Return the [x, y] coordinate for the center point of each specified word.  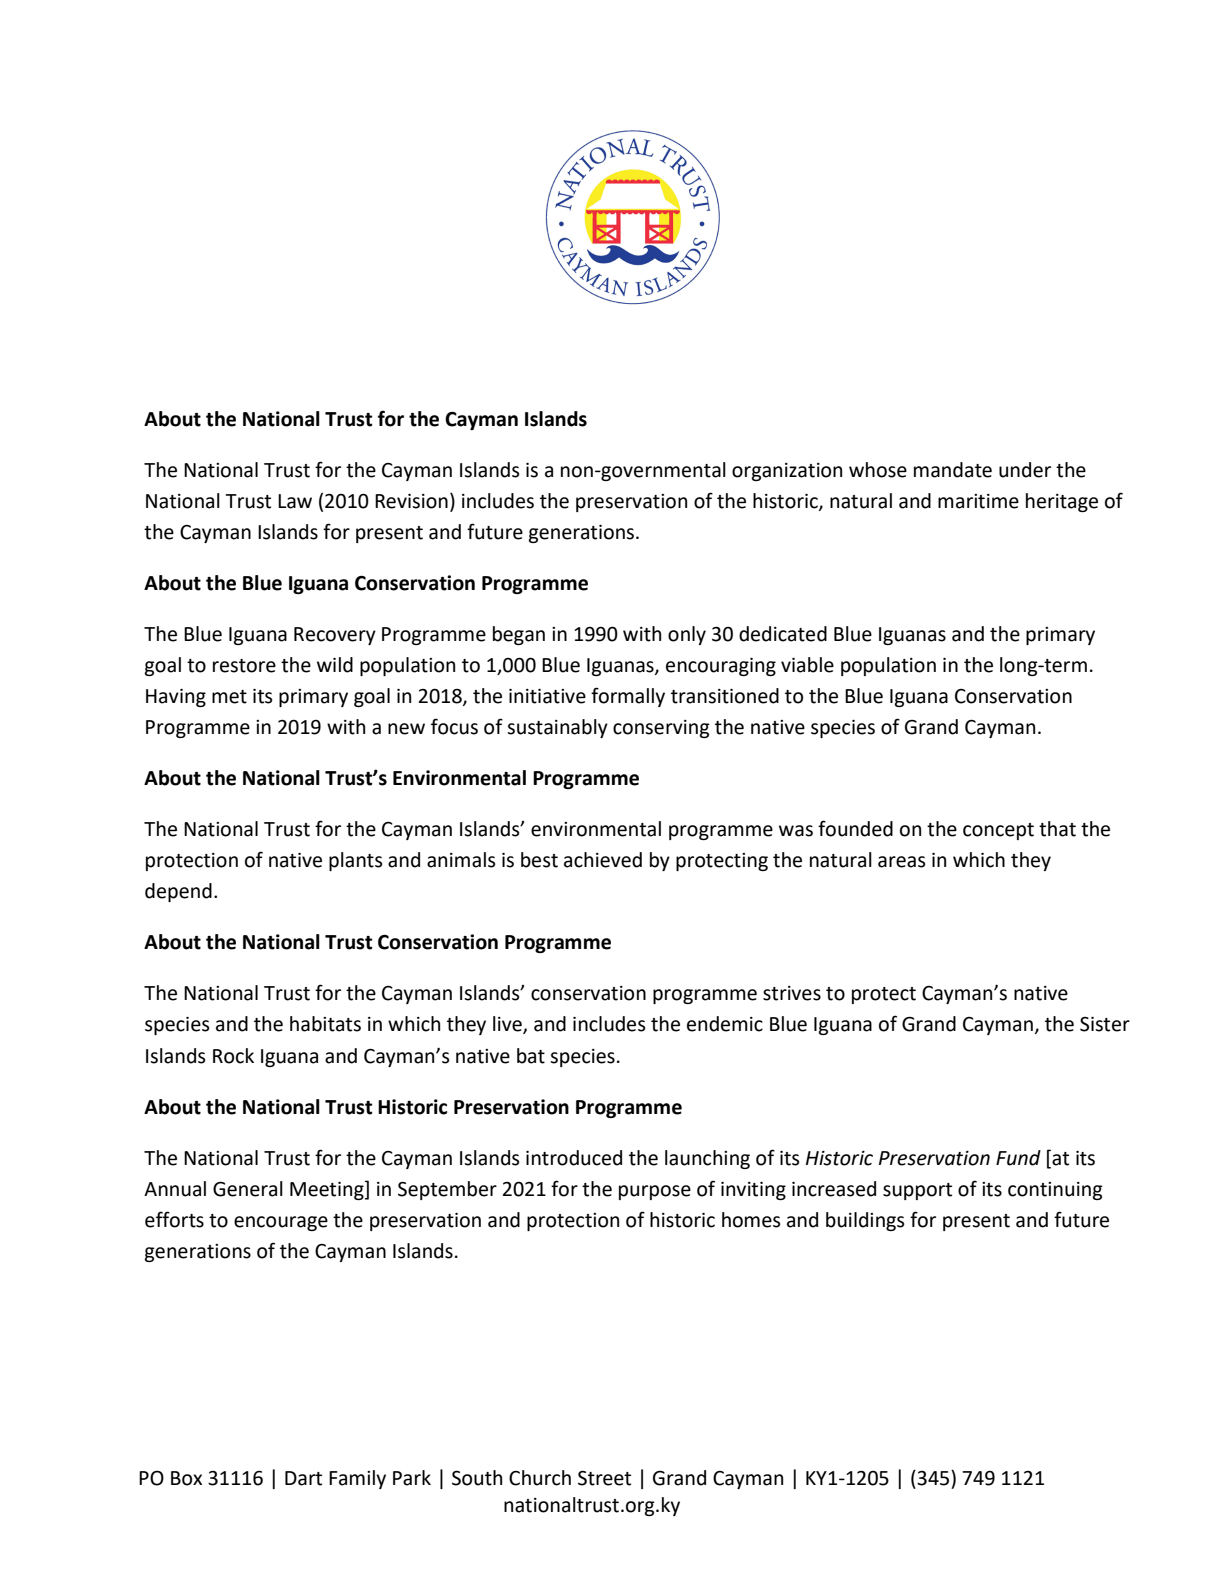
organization [787, 472]
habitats [325, 1024]
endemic [725, 1024]
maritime [978, 501]
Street [604, 1478]
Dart [303, 1478]
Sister [1105, 1024]
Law [295, 501]
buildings [865, 1221]
